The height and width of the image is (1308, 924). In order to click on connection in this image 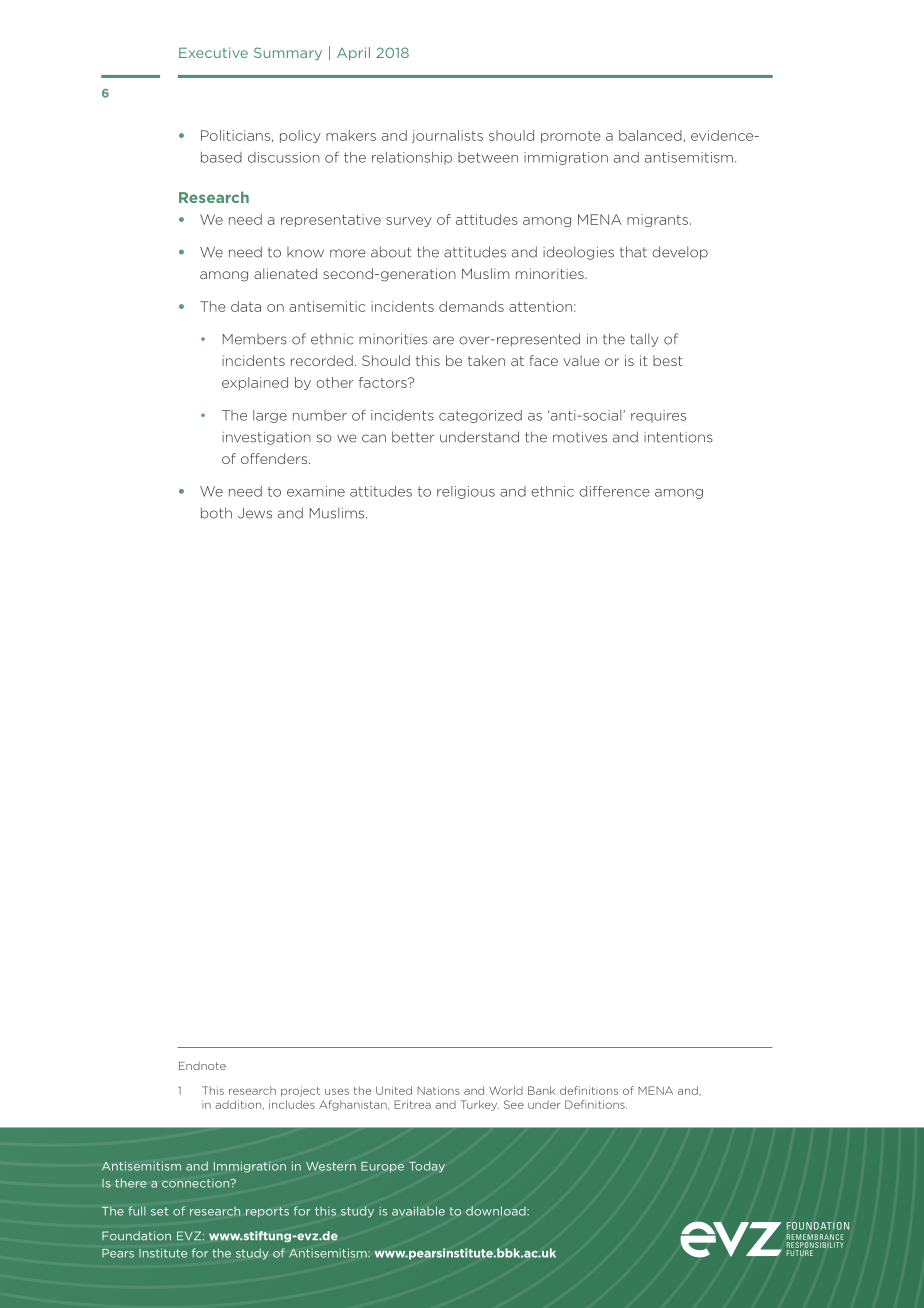, I will do `click(197, 1183)`.
